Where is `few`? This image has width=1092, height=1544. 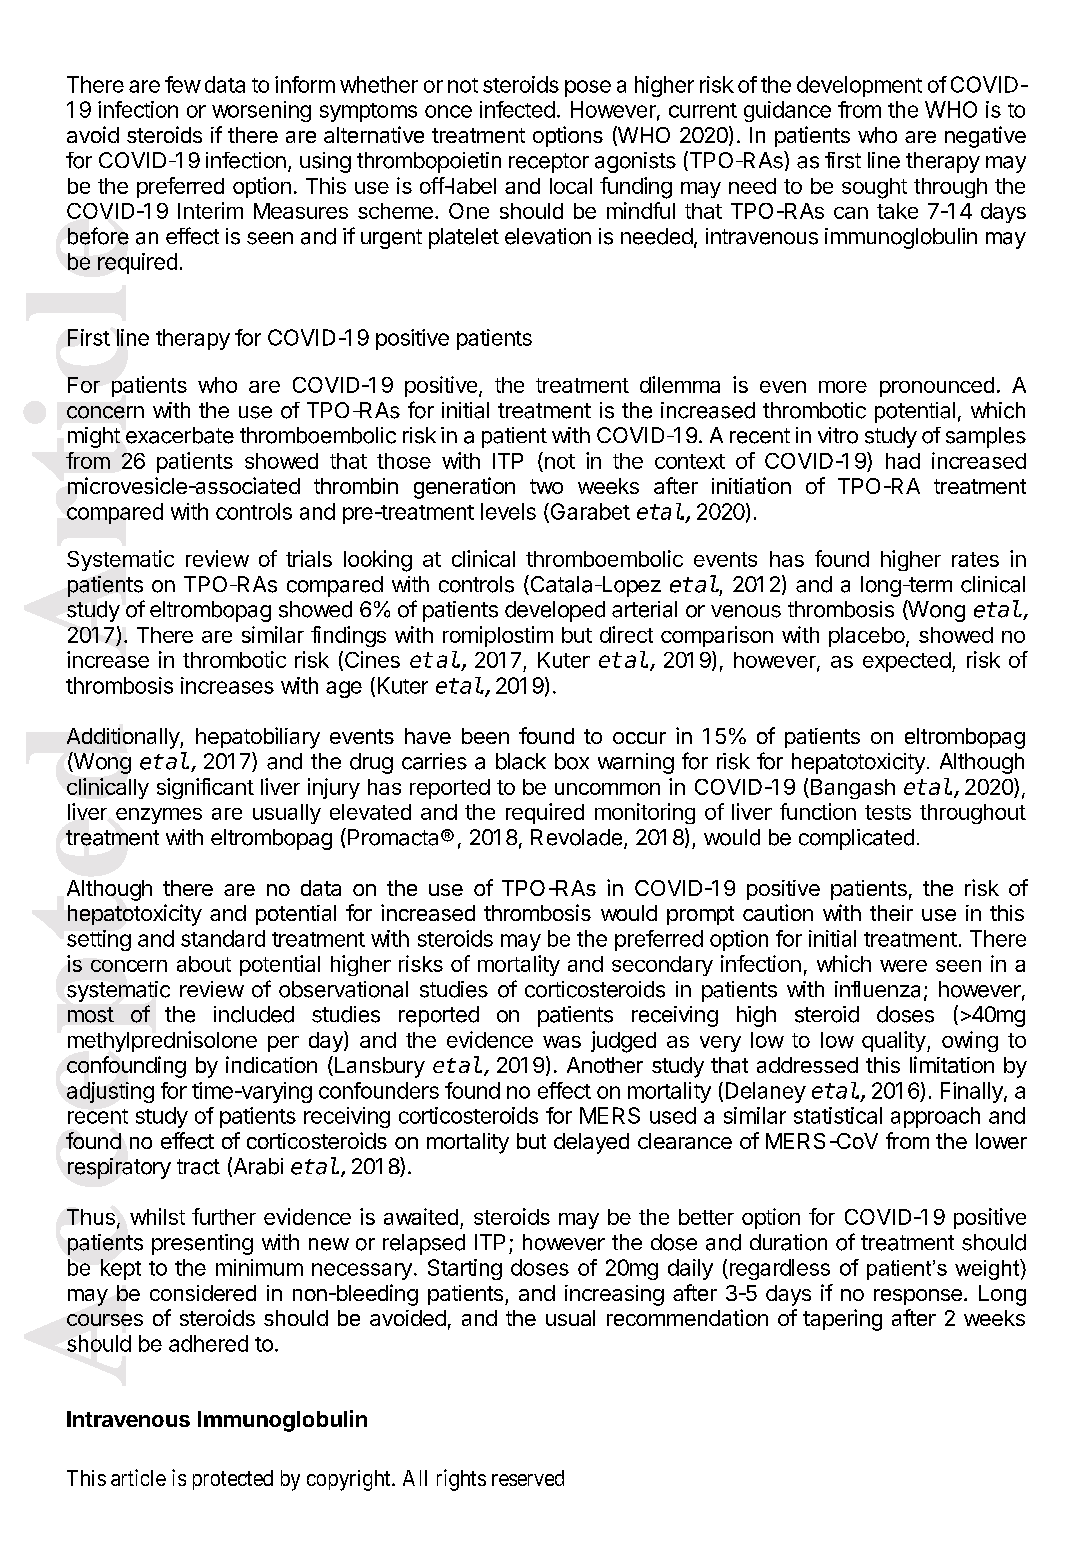
few is located at coordinates (183, 84).
